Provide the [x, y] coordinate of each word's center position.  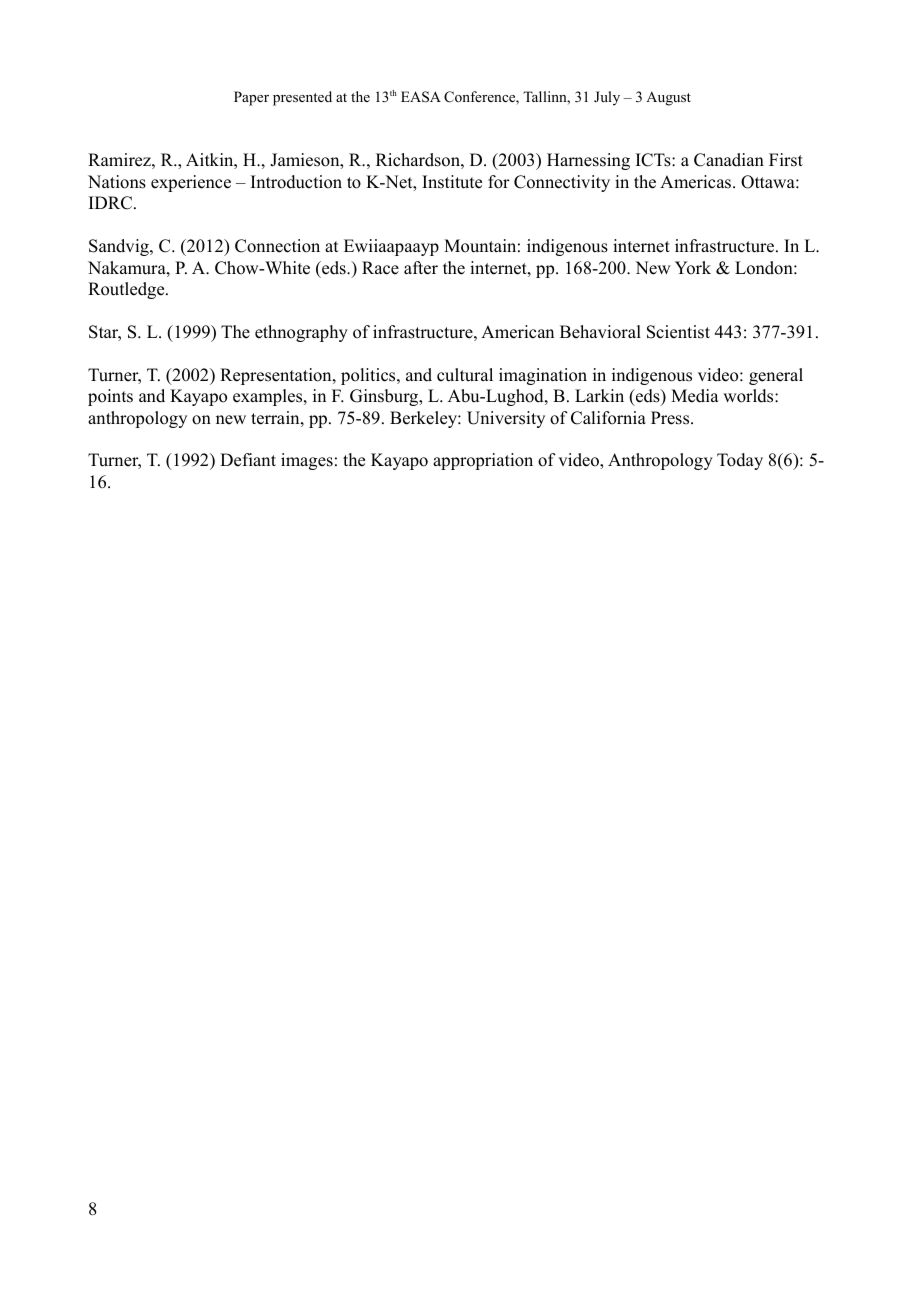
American [517, 332]
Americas [697, 182]
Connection [277, 246]
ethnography [301, 333]
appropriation [483, 461]
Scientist [678, 332]
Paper [251, 98]
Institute [452, 182]
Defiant [248, 460]
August [668, 98]
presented [302, 98]
